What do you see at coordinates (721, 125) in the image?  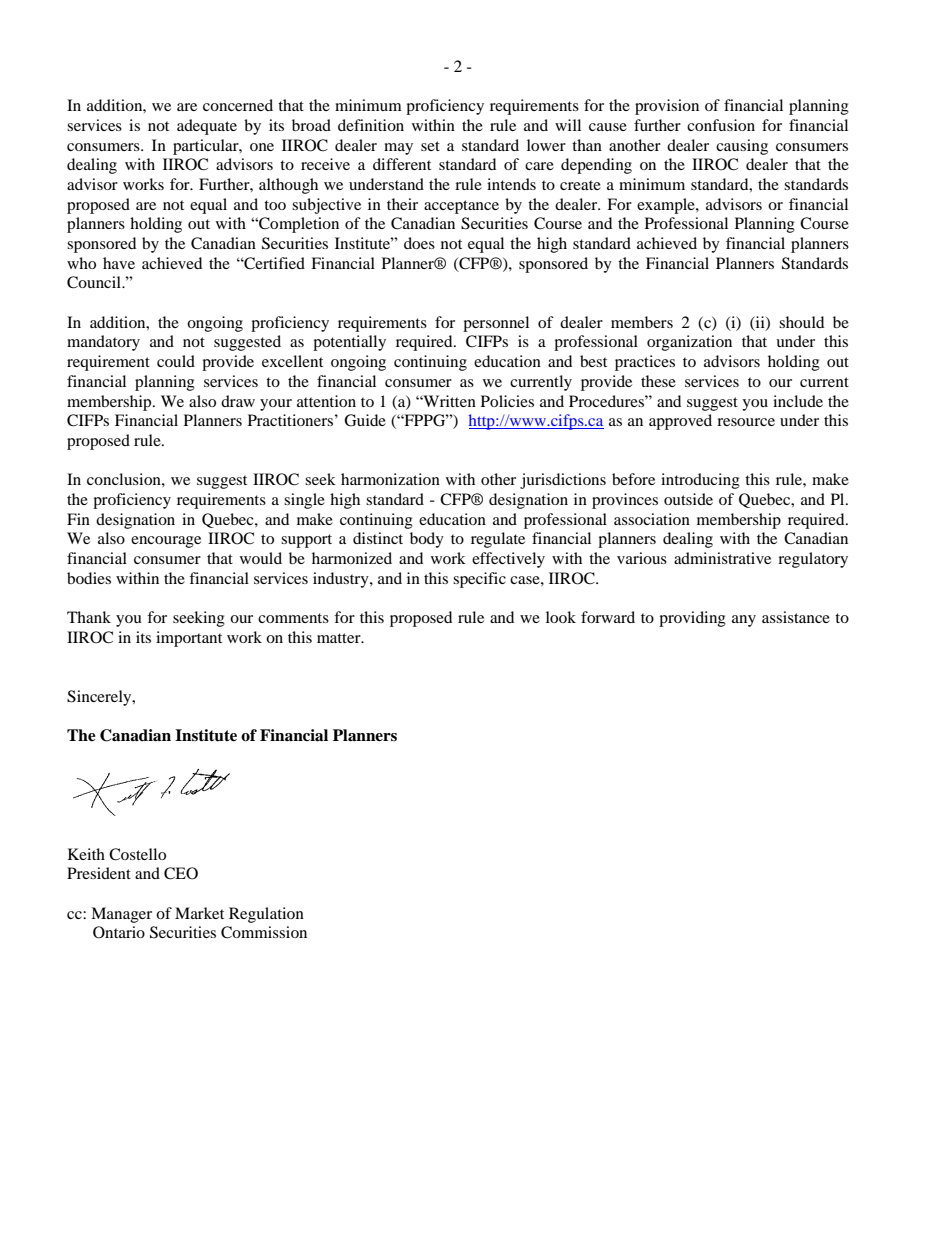 I see `confusion` at bounding box center [721, 125].
